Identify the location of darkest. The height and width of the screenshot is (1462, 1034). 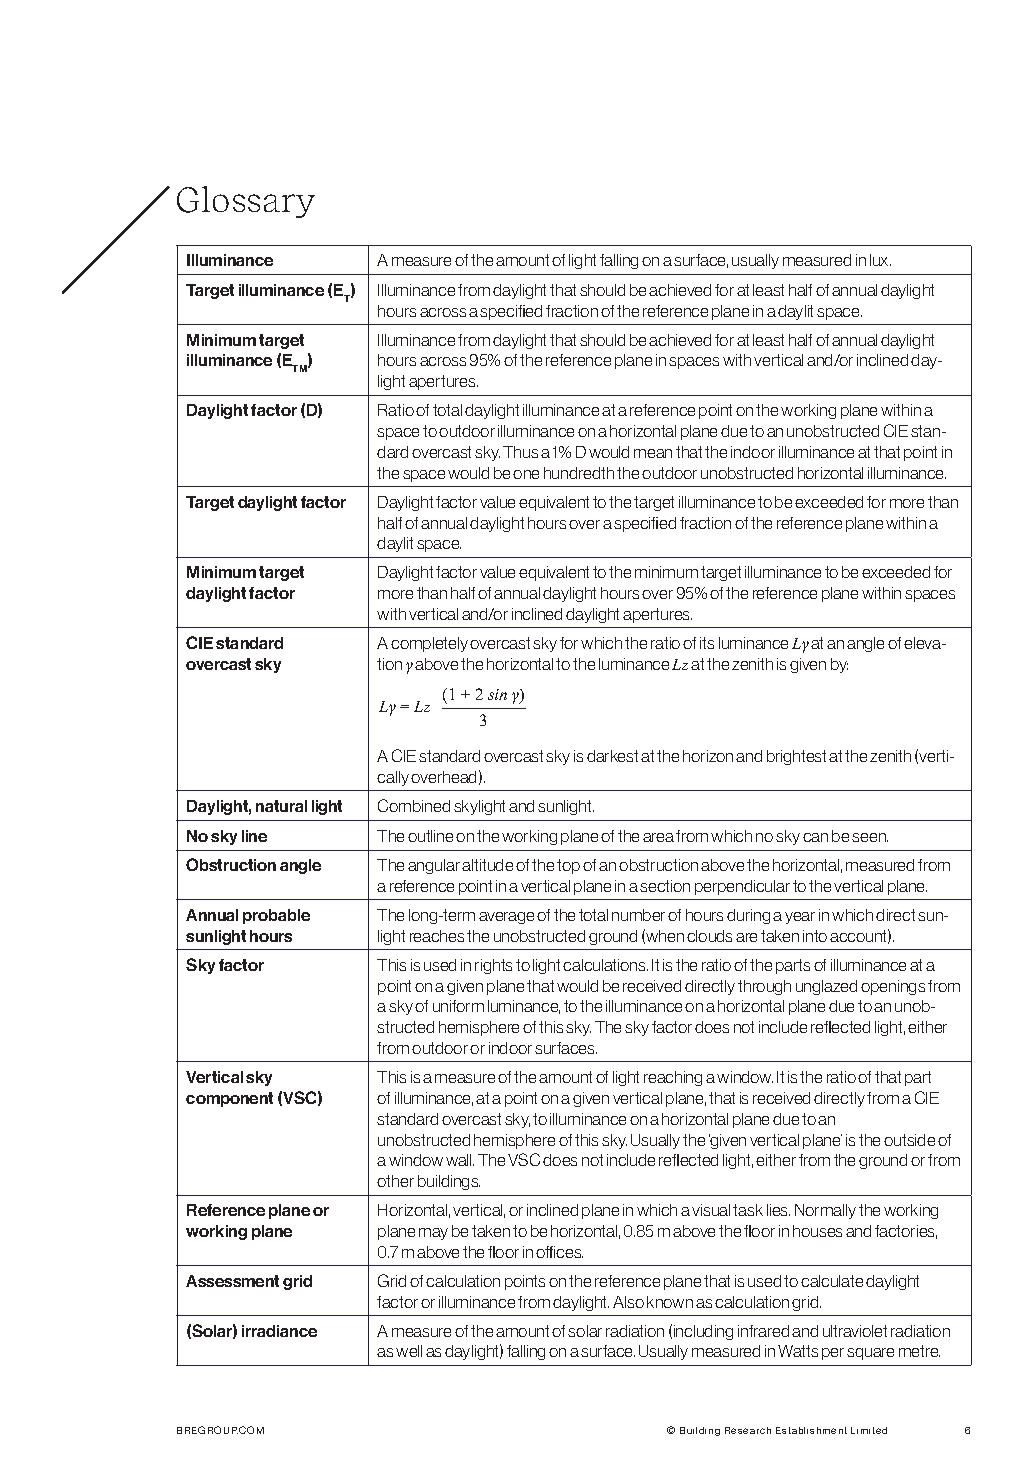
(612, 756).
